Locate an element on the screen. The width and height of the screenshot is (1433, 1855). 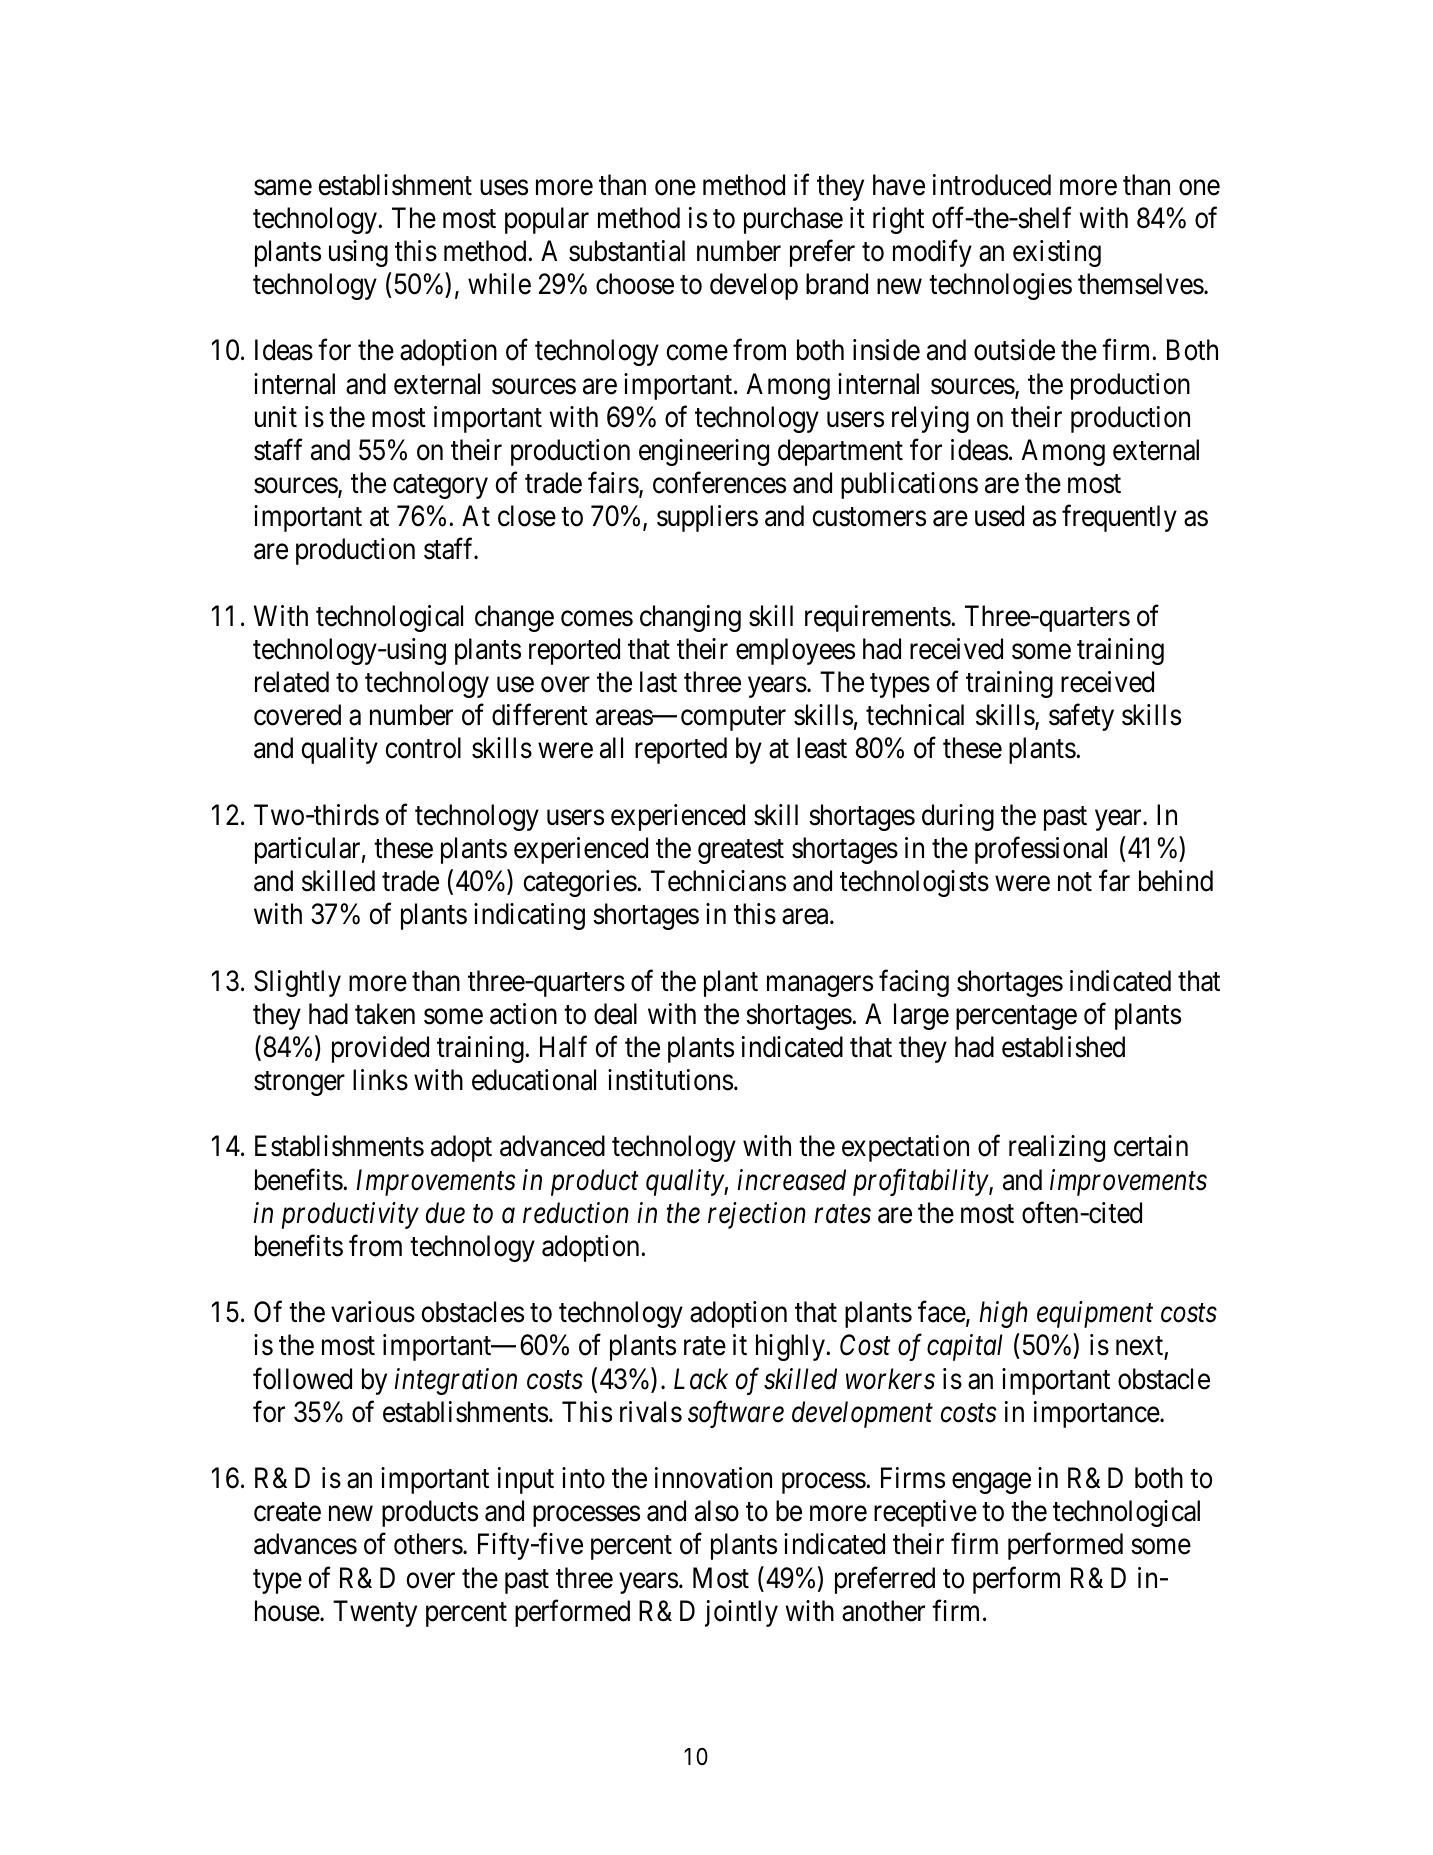
Technicians is located at coordinates (718, 881).
